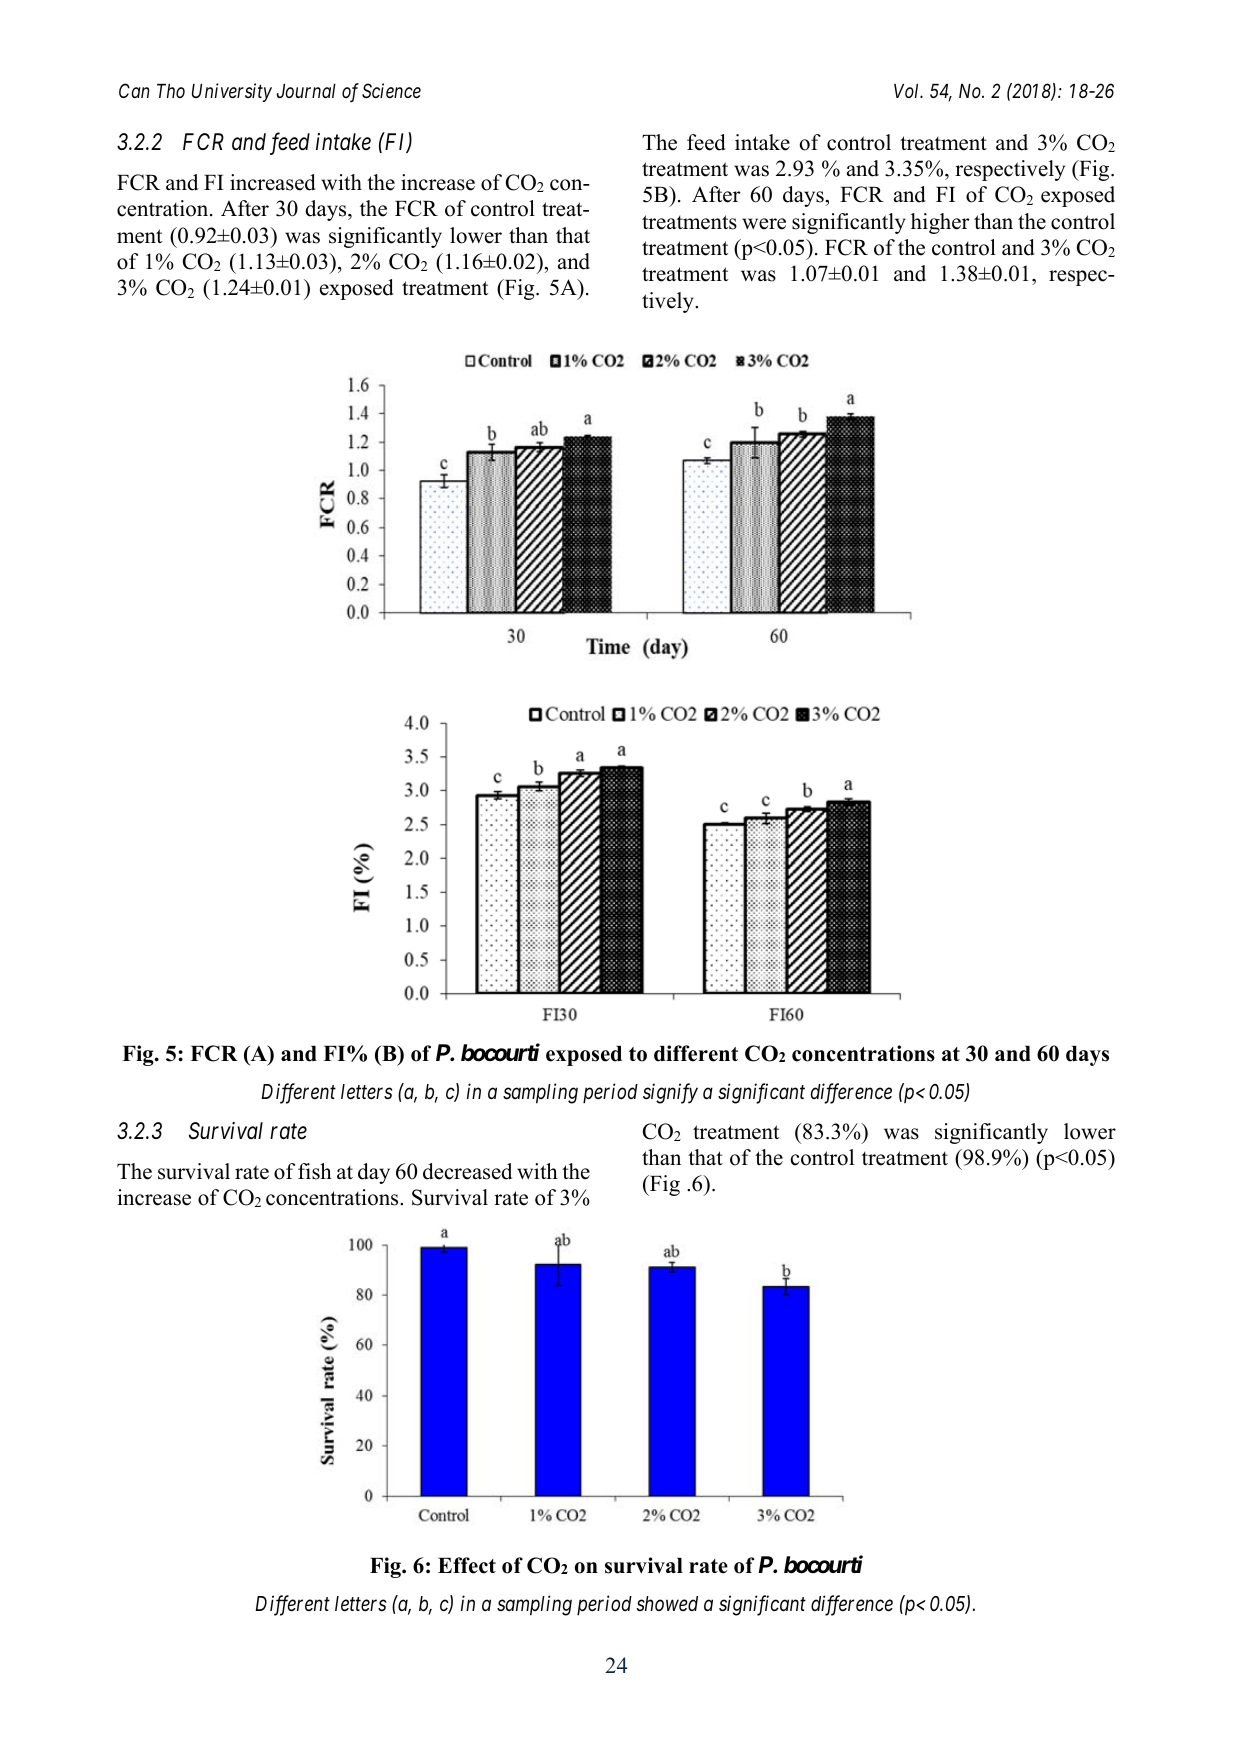 The image size is (1233, 1751). What do you see at coordinates (232, 92) in the document?
I see `University` at bounding box center [232, 92].
